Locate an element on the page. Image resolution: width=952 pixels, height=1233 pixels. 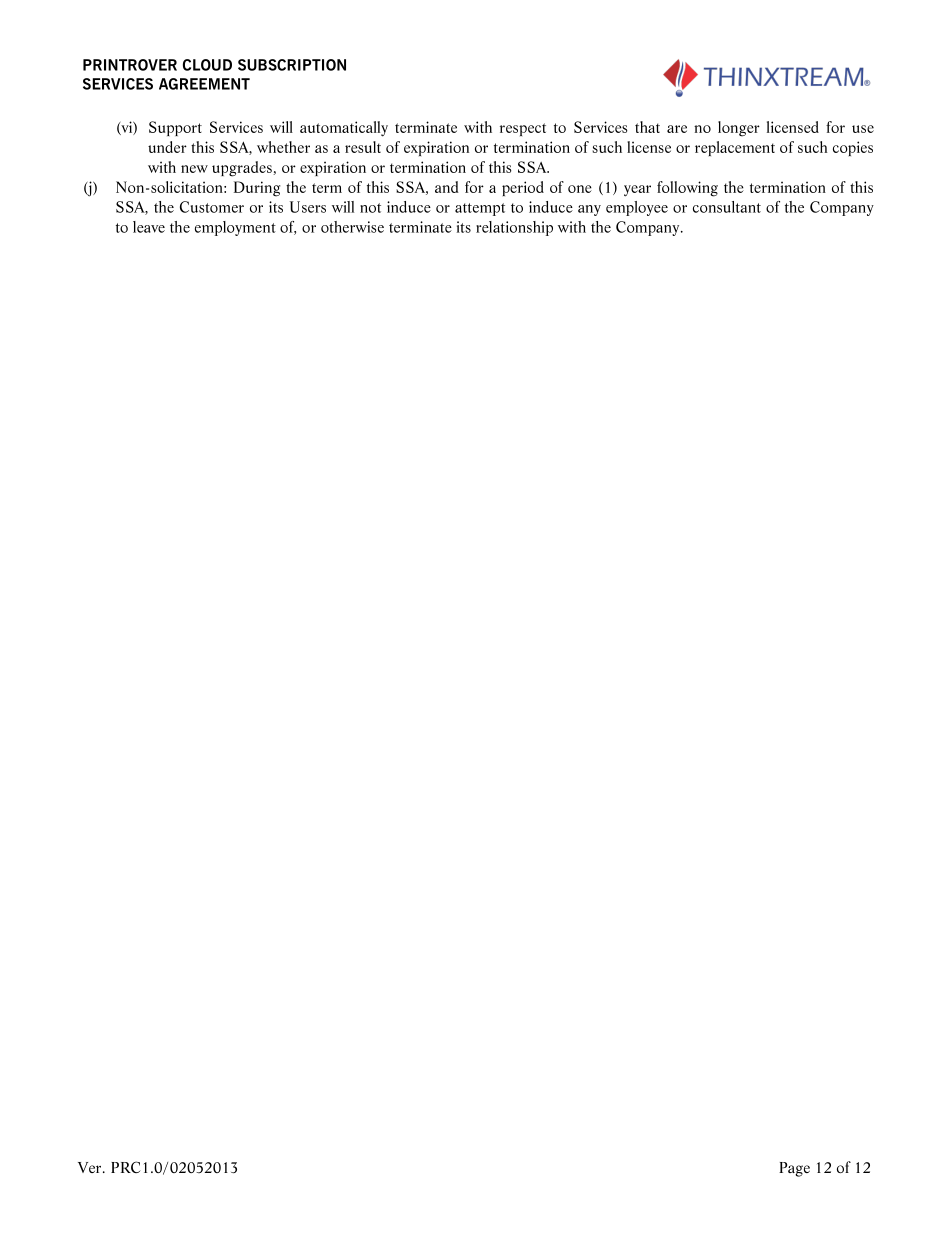
Page is located at coordinates (794, 1169).
